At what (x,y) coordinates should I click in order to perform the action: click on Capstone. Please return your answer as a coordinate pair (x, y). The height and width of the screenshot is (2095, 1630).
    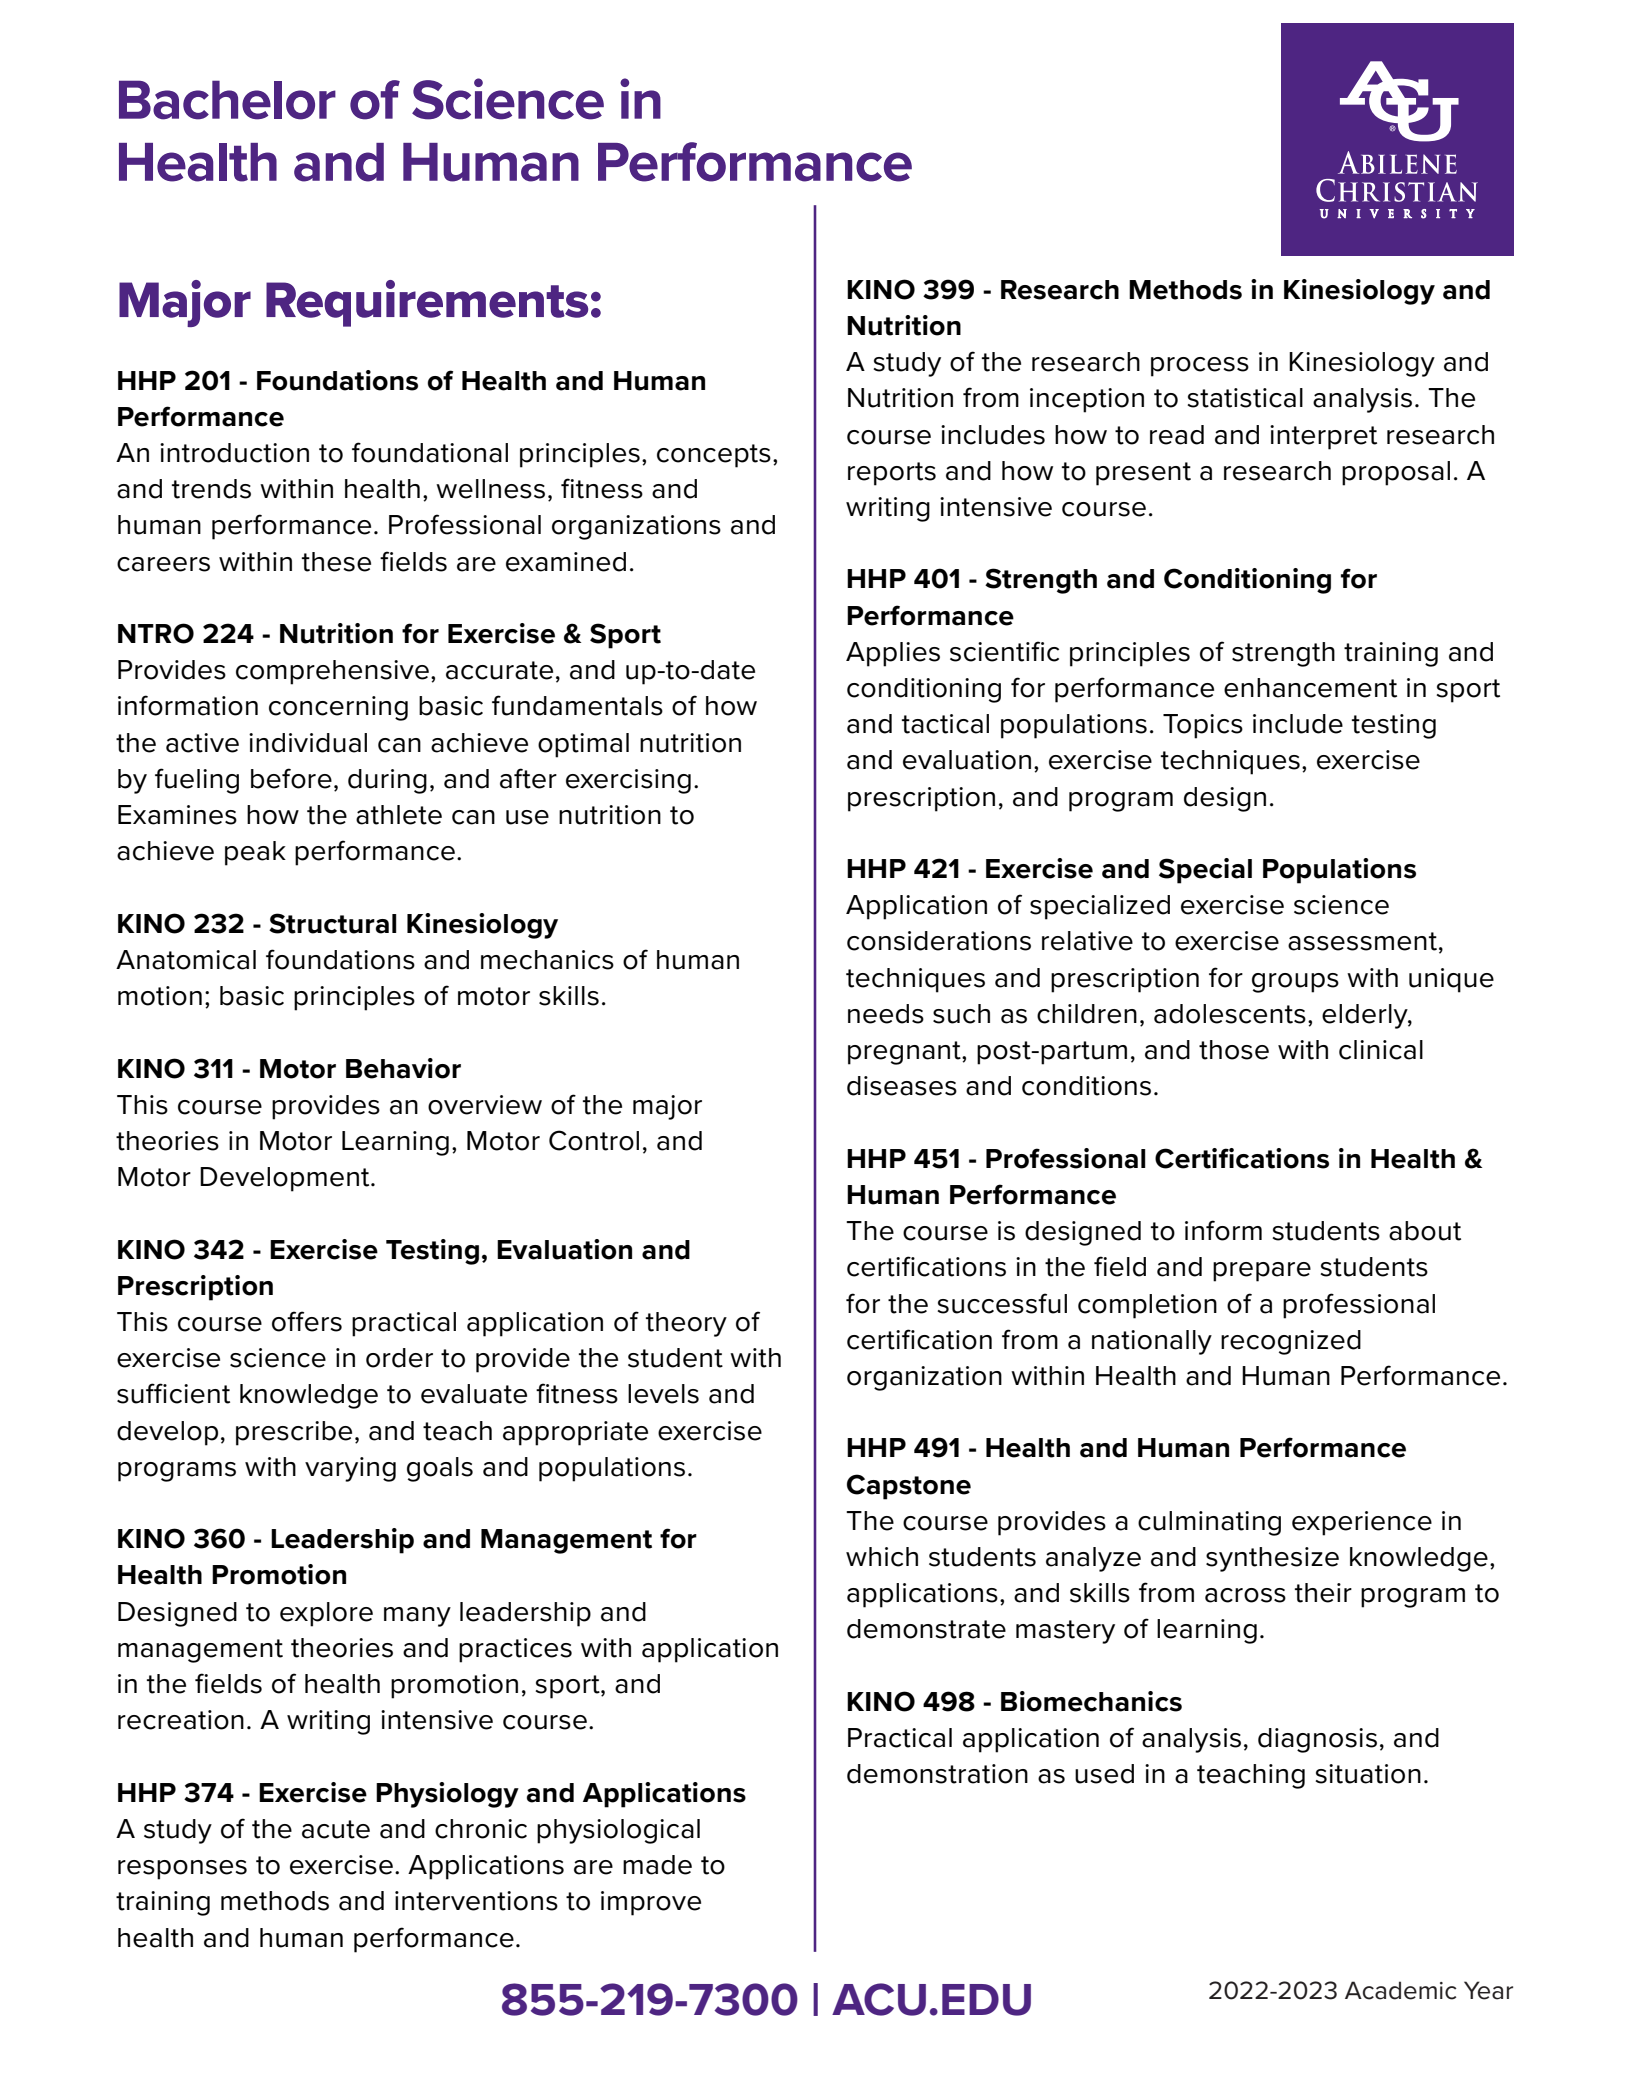
    Looking at the image, I should click on (909, 1487).
